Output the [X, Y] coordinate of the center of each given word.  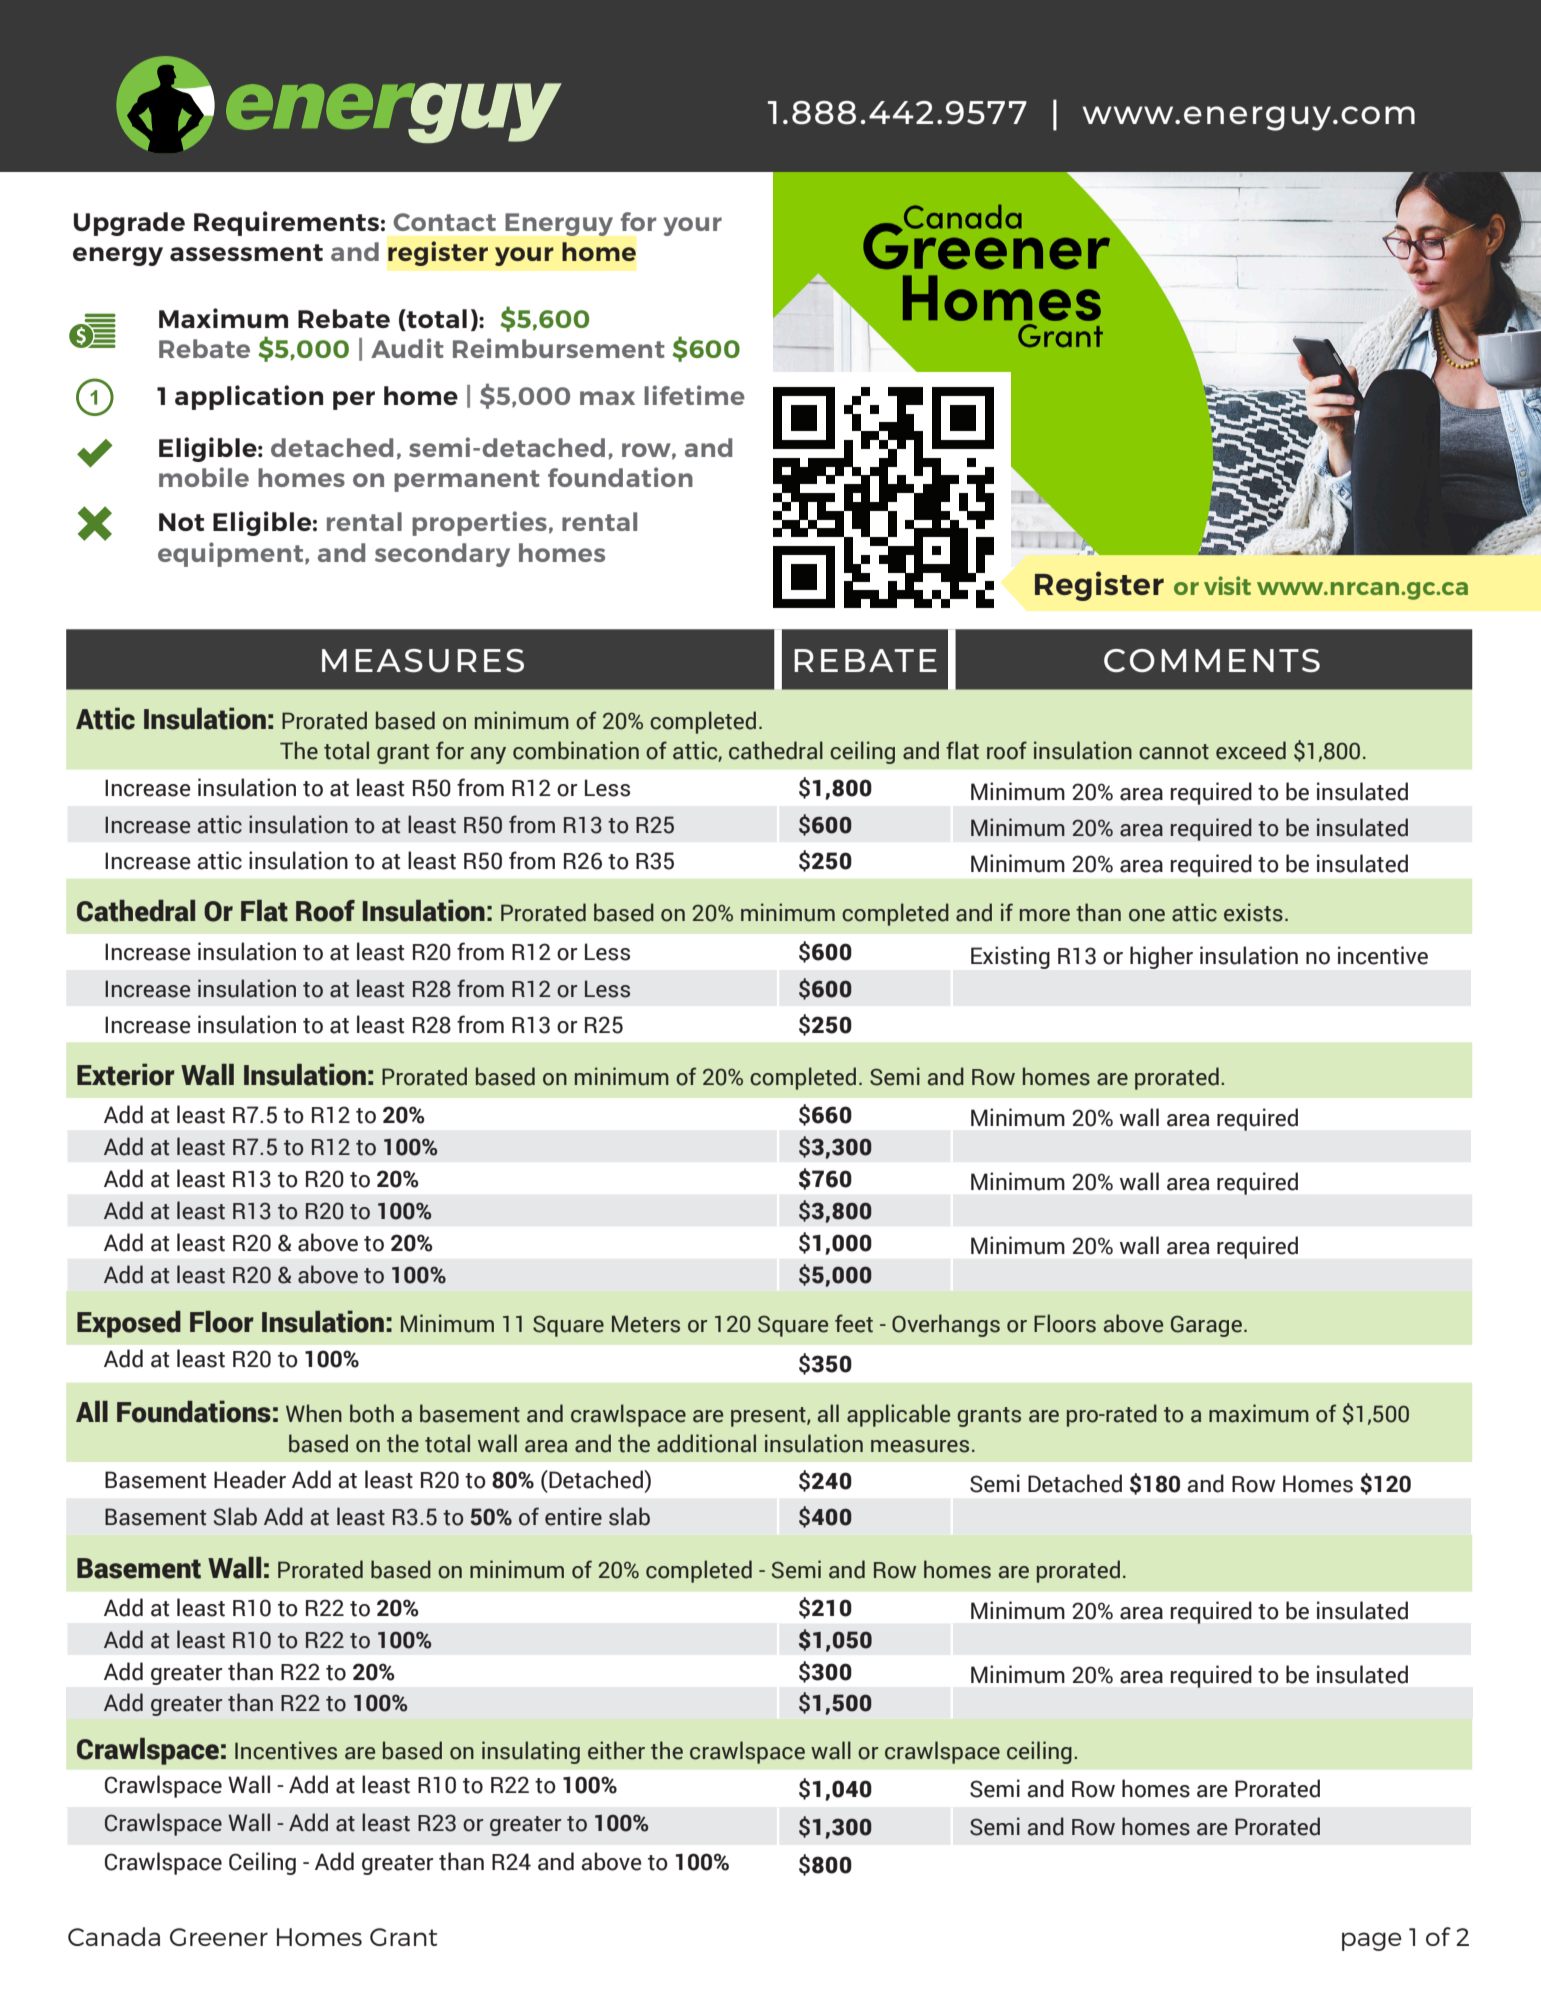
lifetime [694, 395]
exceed [1251, 750]
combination [576, 750]
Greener [219, 1937]
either [616, 1750]
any [488, 755]
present [769, 1417]
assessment [246, 252]
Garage [1206, 1326]
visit [1227, 585]
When [314, 1413]
